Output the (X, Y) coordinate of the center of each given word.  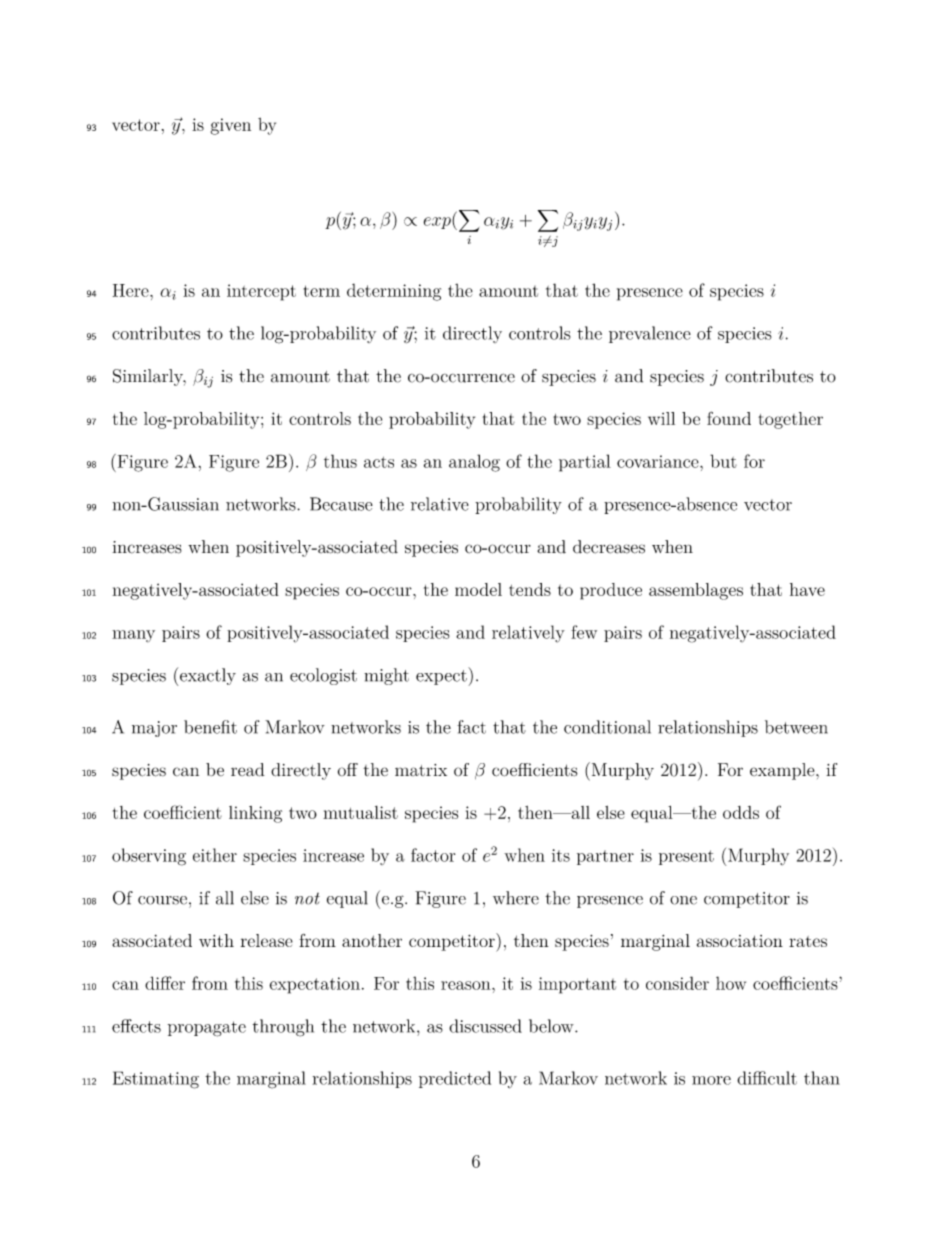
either (215, 855)
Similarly (149, 377)
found (729, 418)
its (561, 855)
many (133, 636)
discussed (485, 1026)
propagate (207, 1029)
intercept (261, 292)
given (231, 126)
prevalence (650, 334)
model (478, 589)
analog (474, 463)
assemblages (696, 591)
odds (741, 812)
